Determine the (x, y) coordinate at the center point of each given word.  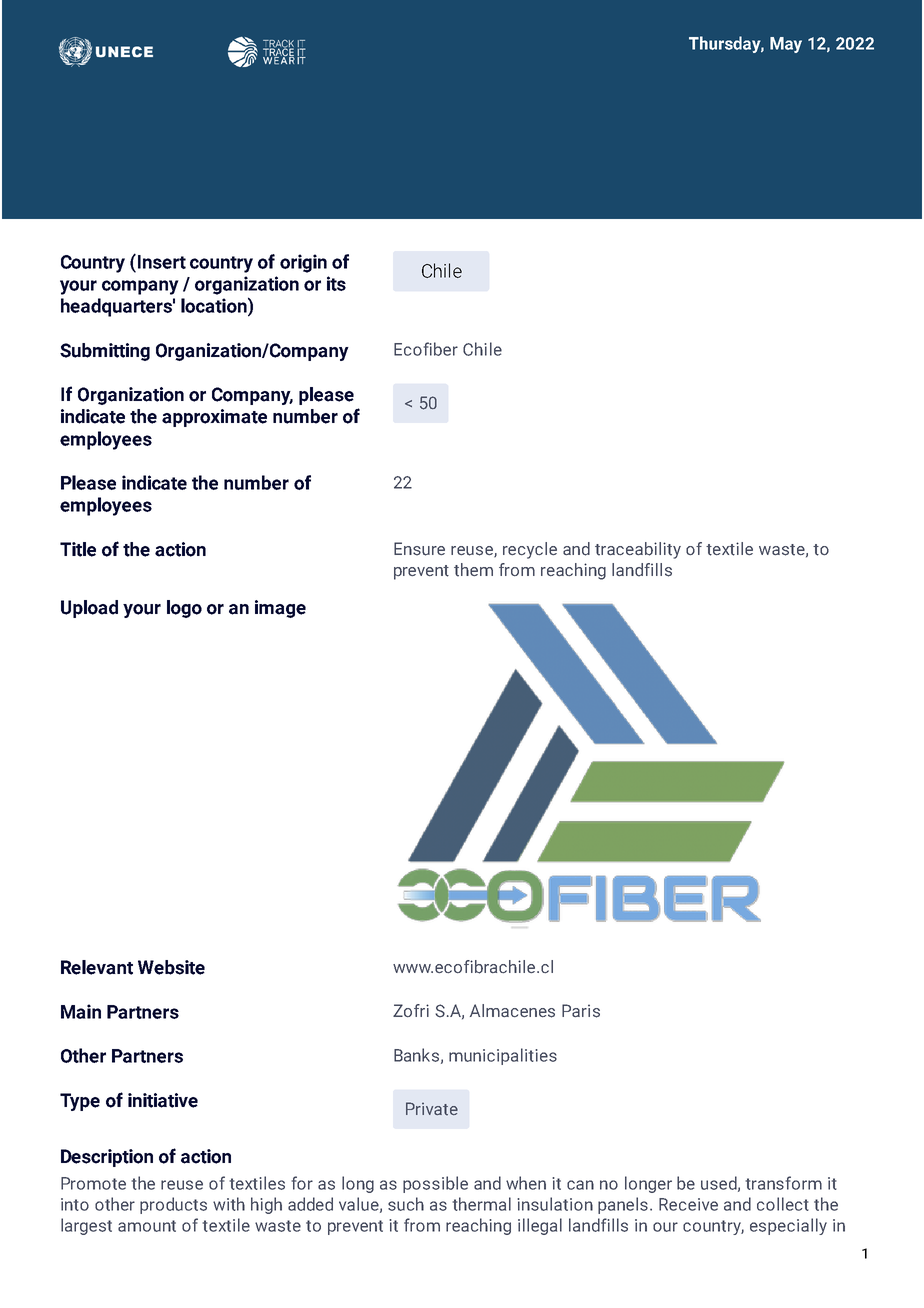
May (786, 45)
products (173, 1205)
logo (184, 609)
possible (435, 1184)
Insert (162, 262)
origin (303, 263)
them (473, 570)
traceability (638, 550)
